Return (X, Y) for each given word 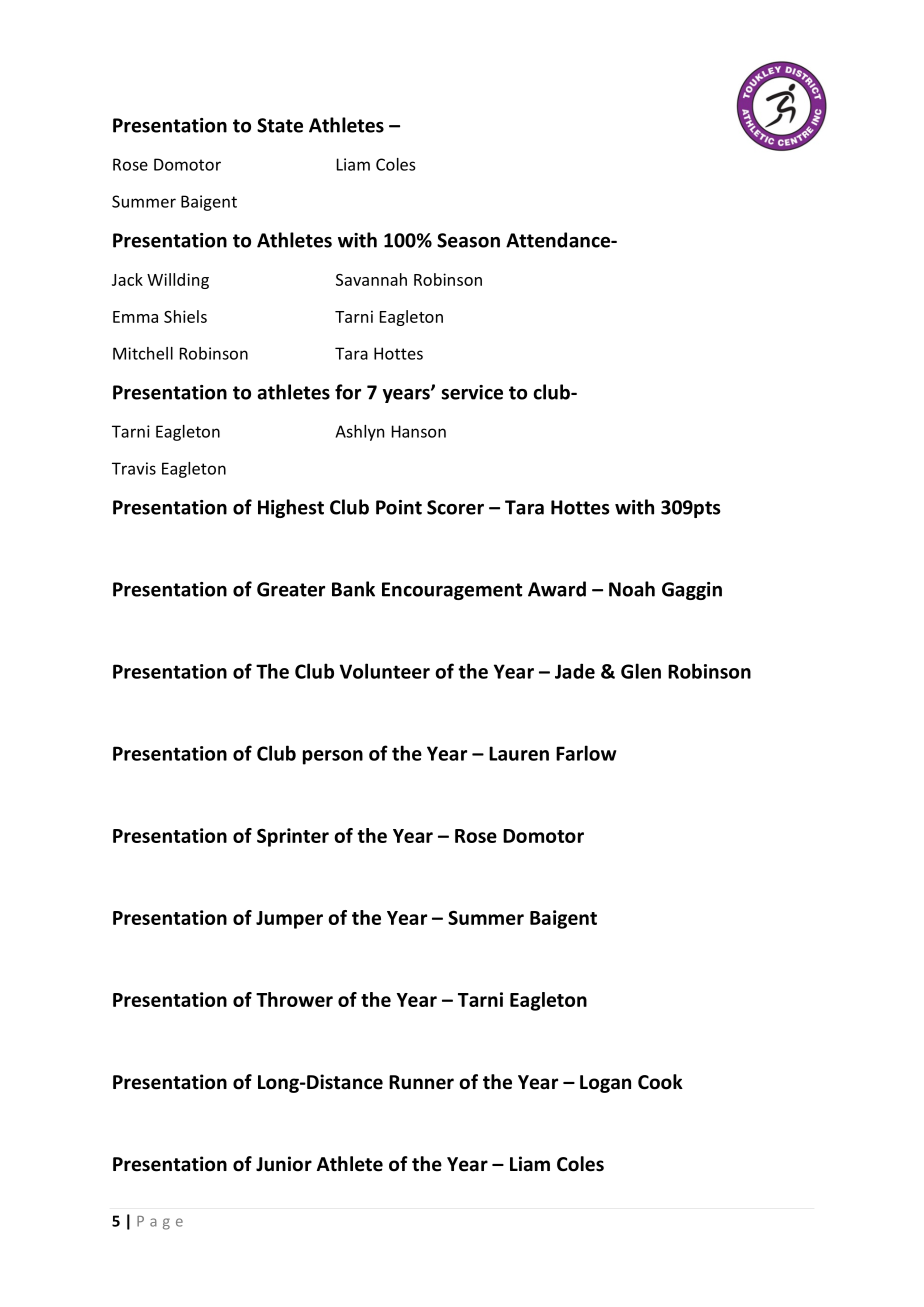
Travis (134, 468)
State (280, 125)
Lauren (519, 753)
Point (399, 507)
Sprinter (293, 837)
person (333, 757)
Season (468, 240)
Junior (284, 1164)
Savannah (371, 279)
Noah (632, 589)
